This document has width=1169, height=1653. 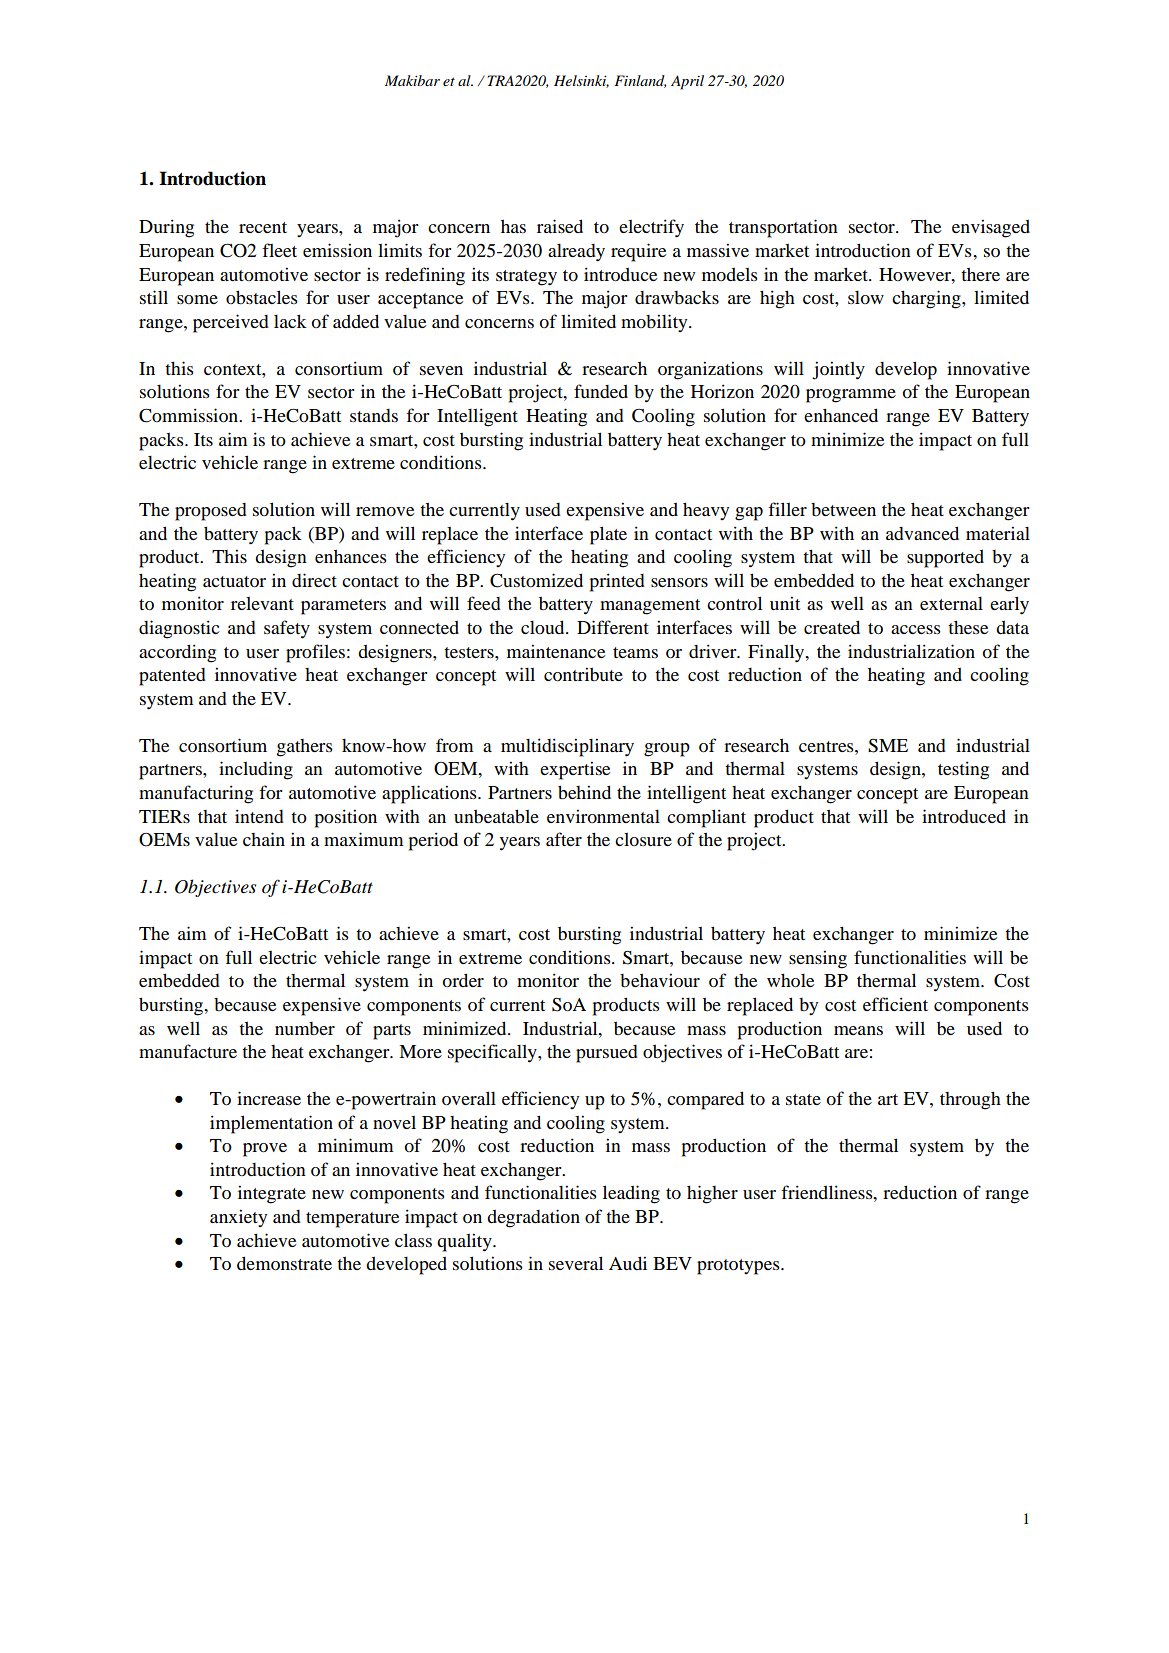 What do you see at coordinates (991, 228) in the document?
I see `envisaged` at bounding box center [991, 228].
